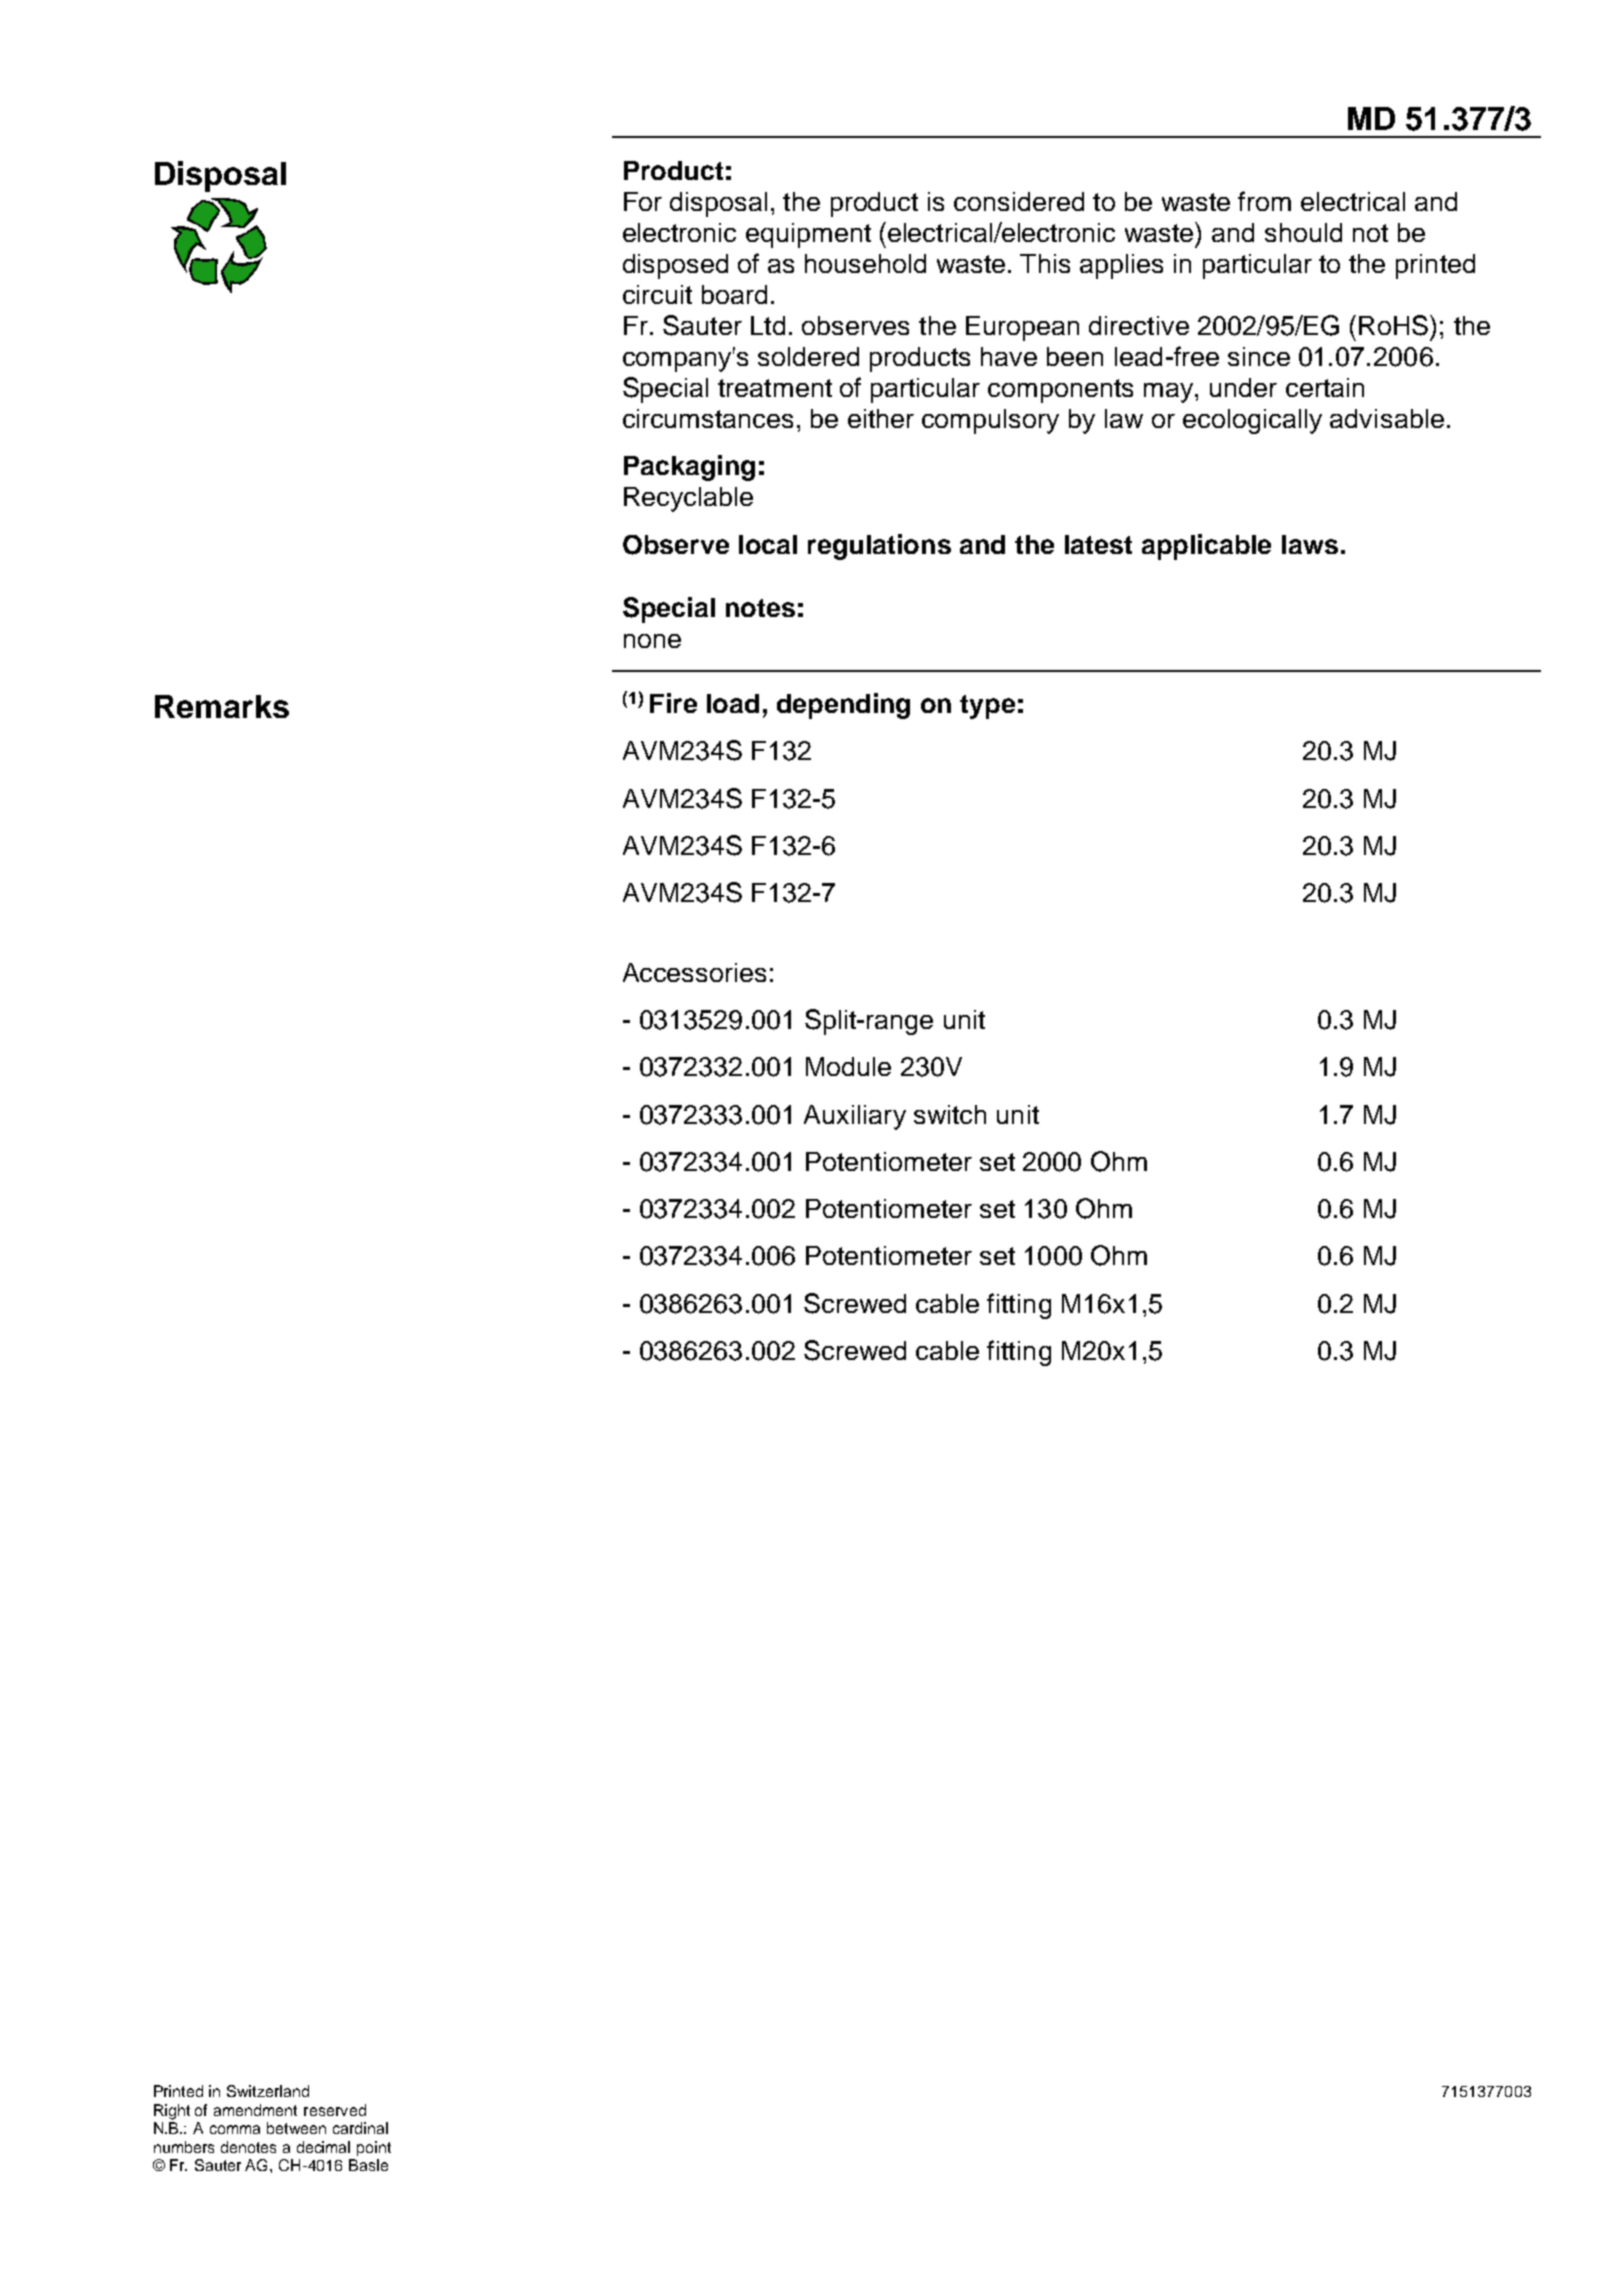 Image resolution: width=1608 pixels, height=2274 pixels. Describe the element at coordinates (1303, 232) in the screenshot. I see `should` at that location.
